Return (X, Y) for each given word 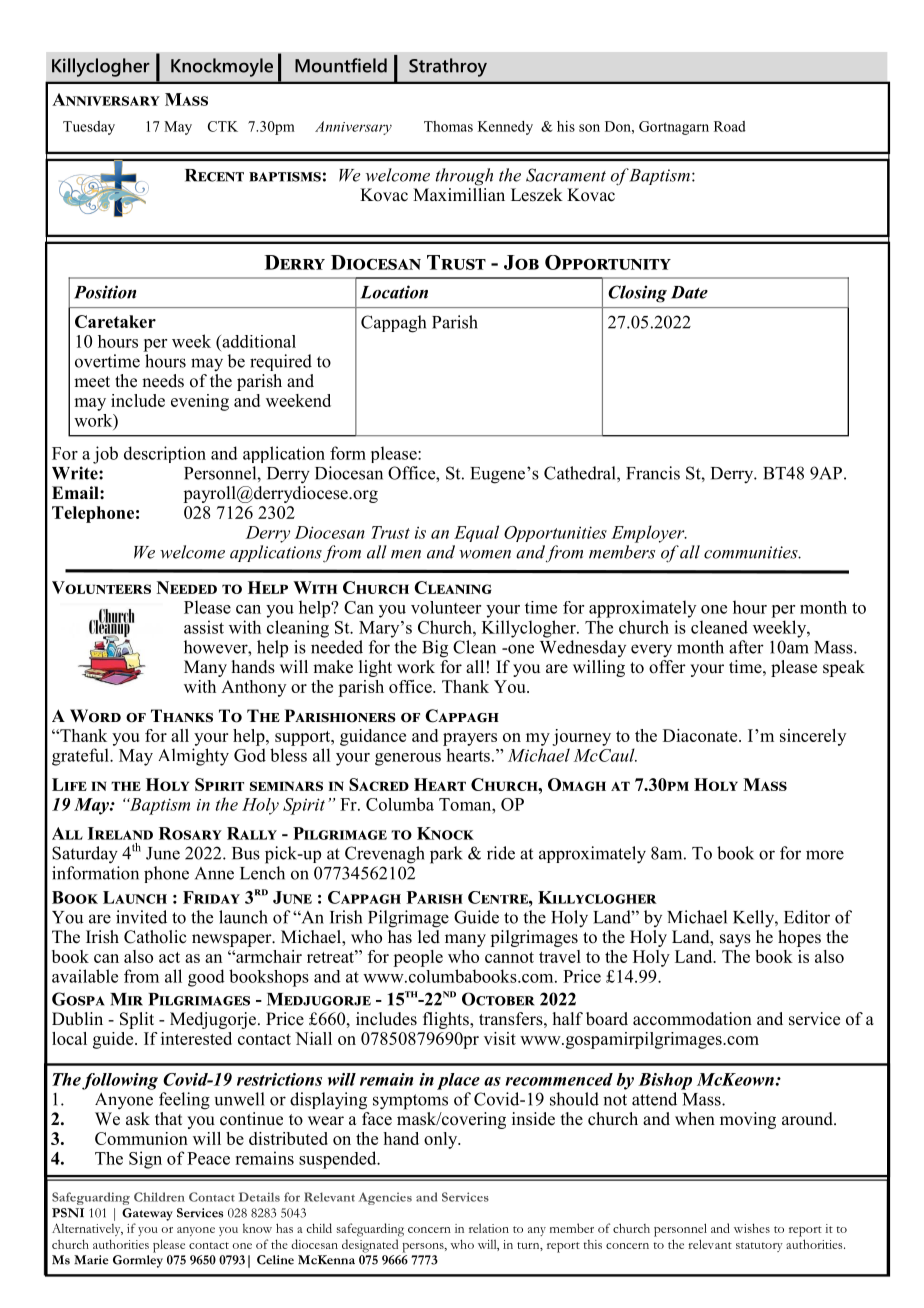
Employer (649, 534)
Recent (214, 175)
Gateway (147, 1214)
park (446, 855)
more (825, 855)
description (165, 454)
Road (730, 126)
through (464, 177)
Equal (476, 533)
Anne (214, 873)
